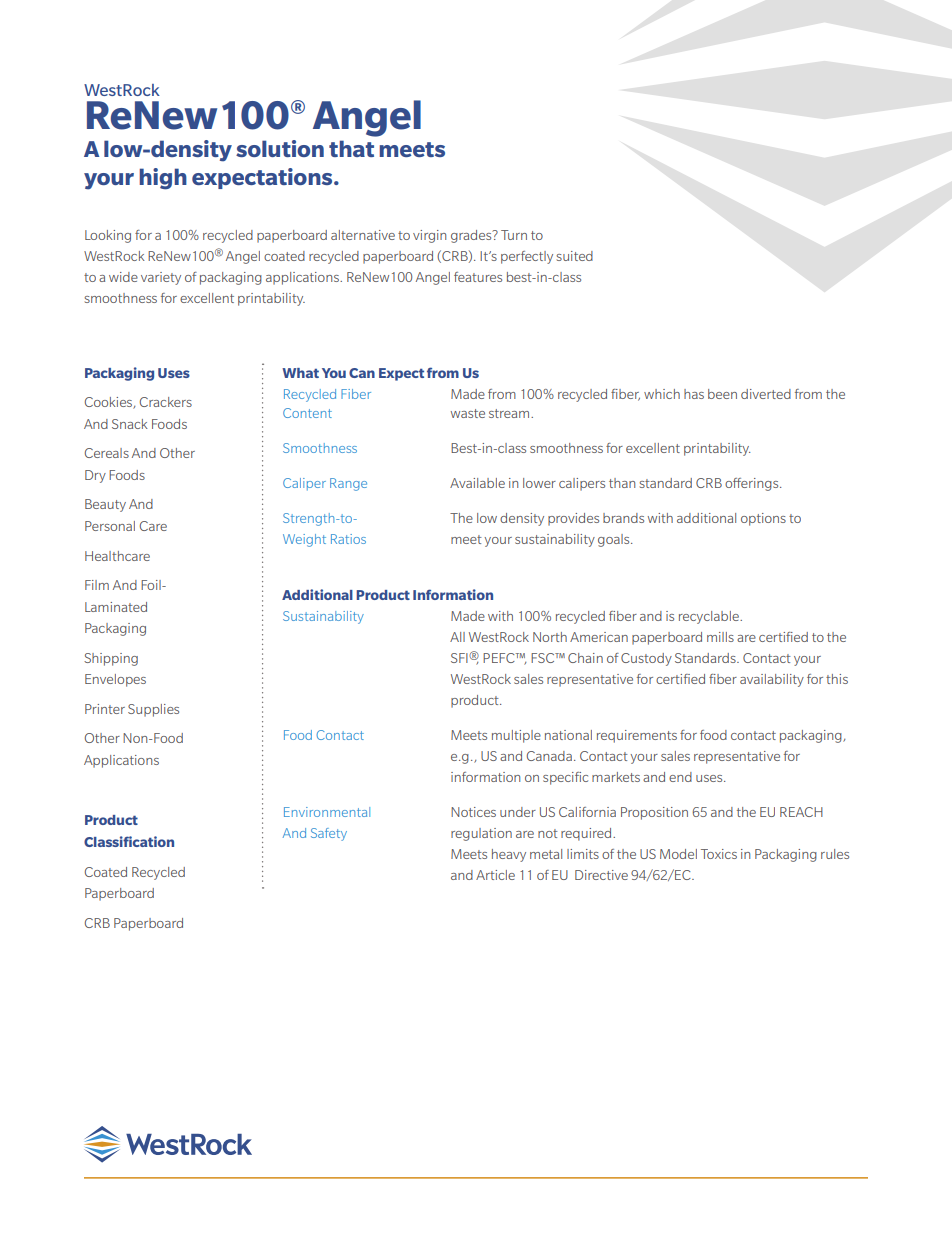  What do you see at coordinates (766, 394) in the image?
I see `diverted` at bounding box center [766, 394].
